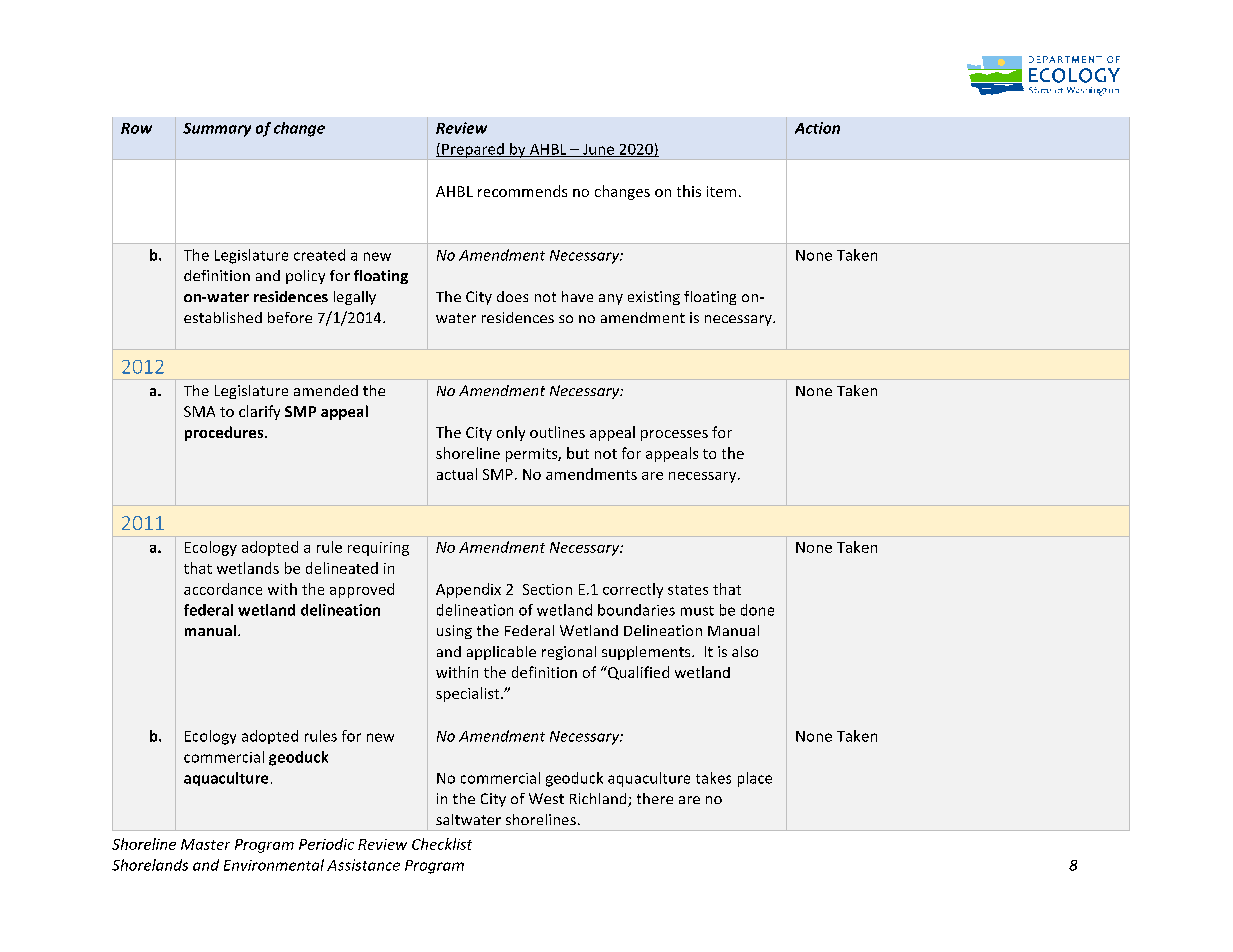 The image size is (1233, 952). I want to click on processes, so click(674, 435).
